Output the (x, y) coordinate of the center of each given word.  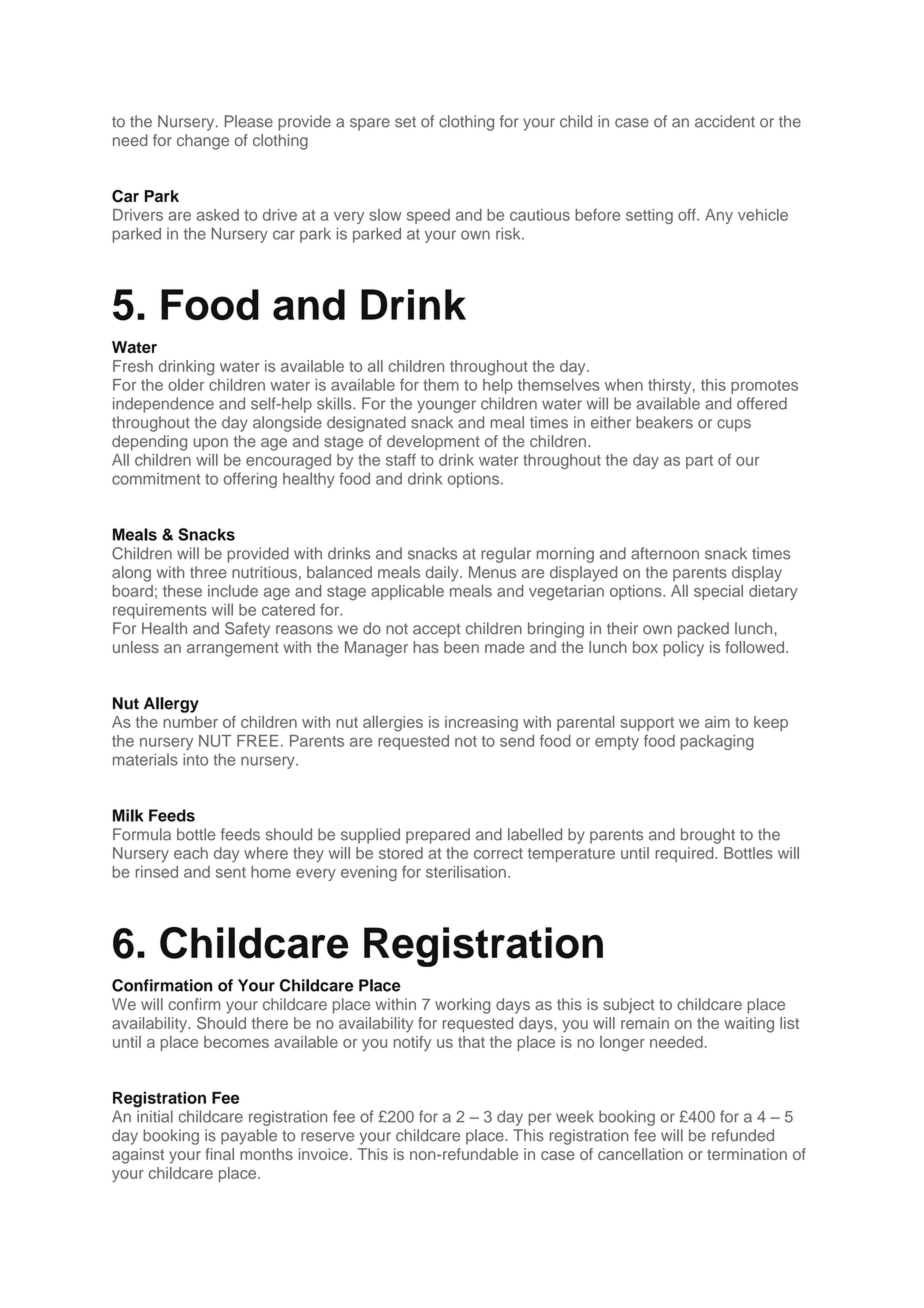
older (186, 385)
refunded (743, 1135)
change (203, 142)
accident (725, 121)
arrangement (233, 649)
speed (428, 216)
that (471, 1042)
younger (446, 406)
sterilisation (466, 872)
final (220, 1154)
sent (231, 872)
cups (734, 425)
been (461, 647)
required (686, 854)
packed (703, 630)
